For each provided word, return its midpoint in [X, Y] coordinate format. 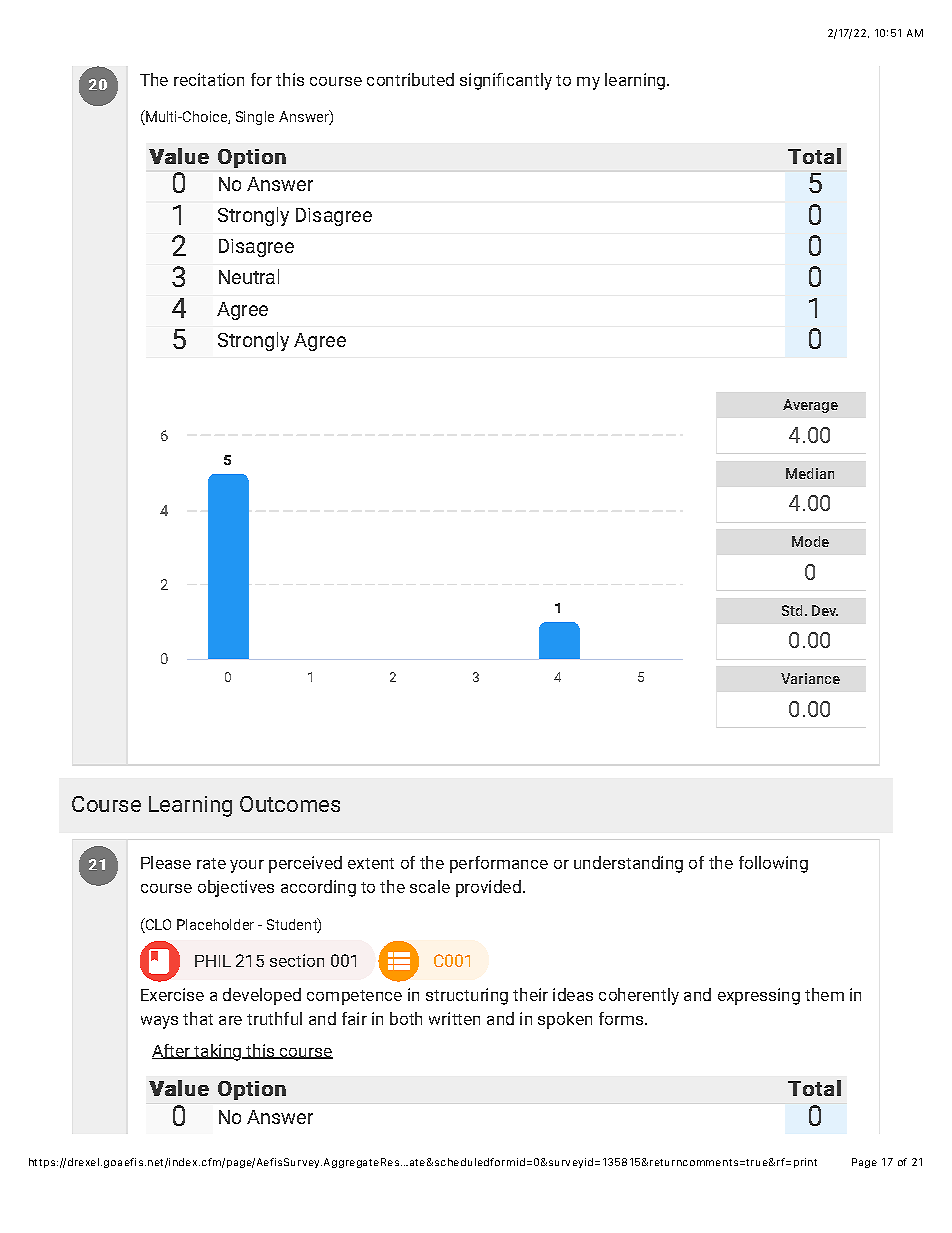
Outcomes [290, 804]
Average [810, 406]
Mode [810, 541]
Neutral [249, 276]
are [230, 1020]
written [454, 1018]
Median [810, 473]
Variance [810, 678]
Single [255, 118]
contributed [410, 79]
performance [499, 864]
